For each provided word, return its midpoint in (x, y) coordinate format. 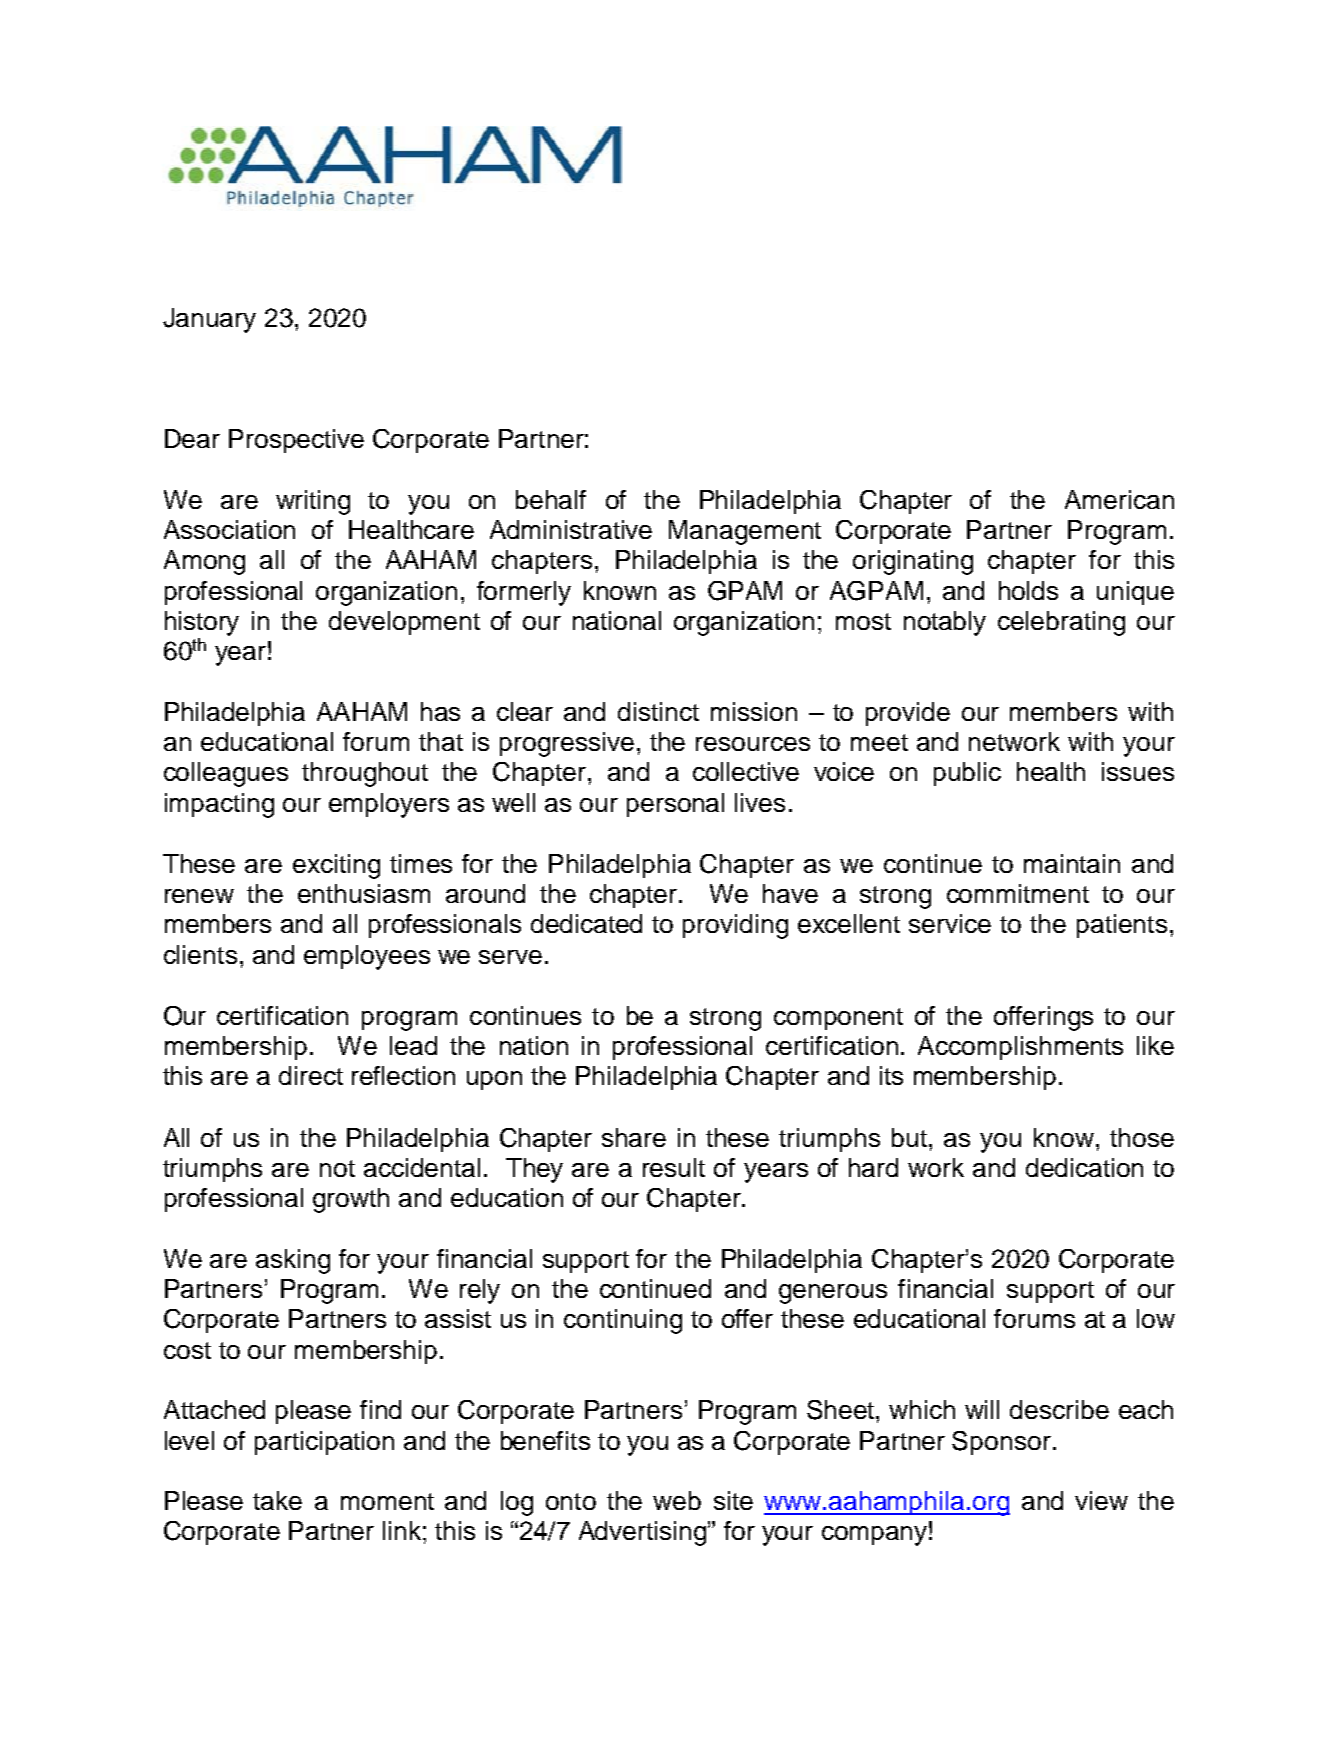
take (277, 1500)
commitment (1018, 893)
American (1119, 499)
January (209, 320)
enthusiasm (364, 893)
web (677, 1500)
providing (735, 926)
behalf (551, 499)
